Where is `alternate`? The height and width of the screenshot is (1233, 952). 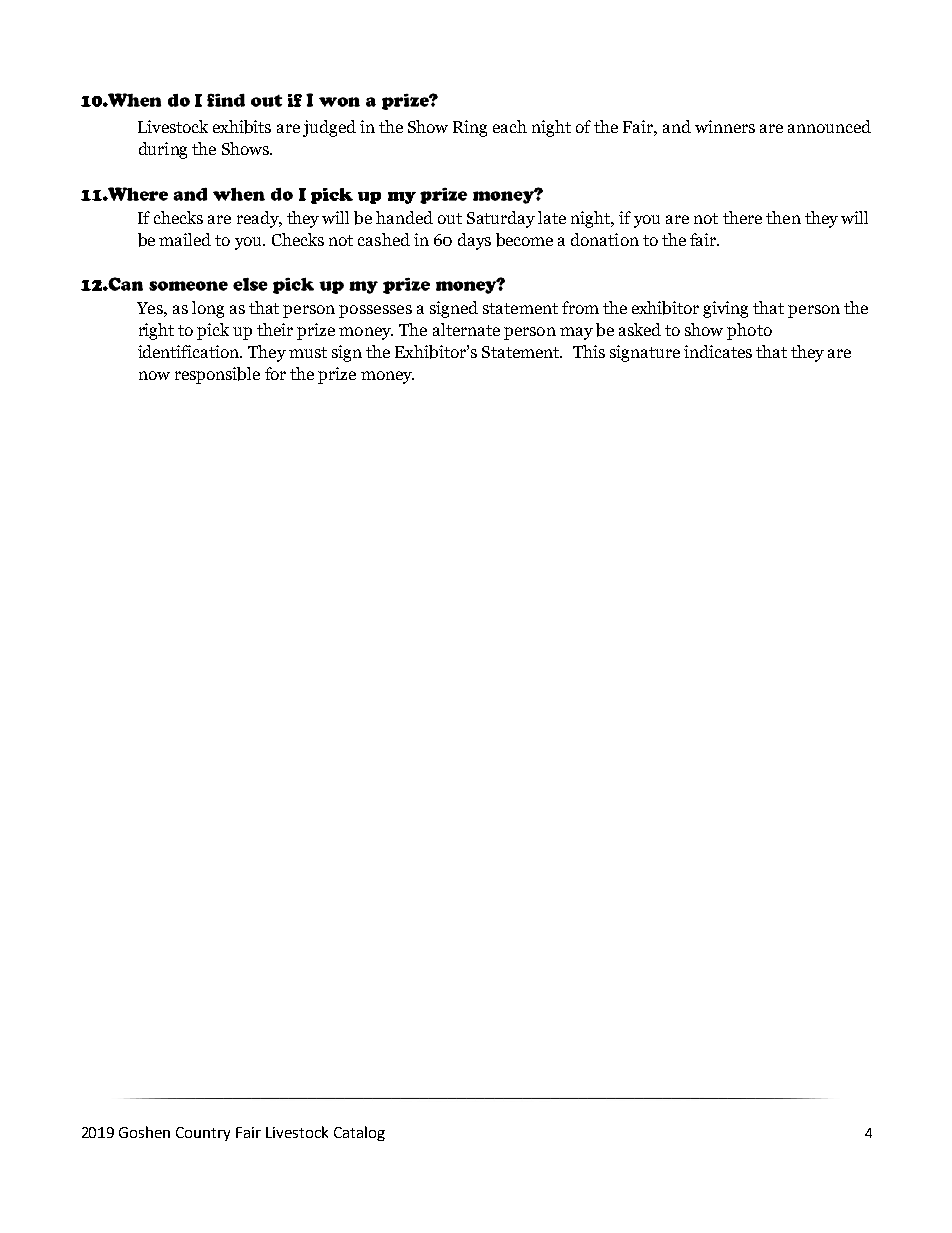
alternate is located at coordinates (466, 329).
